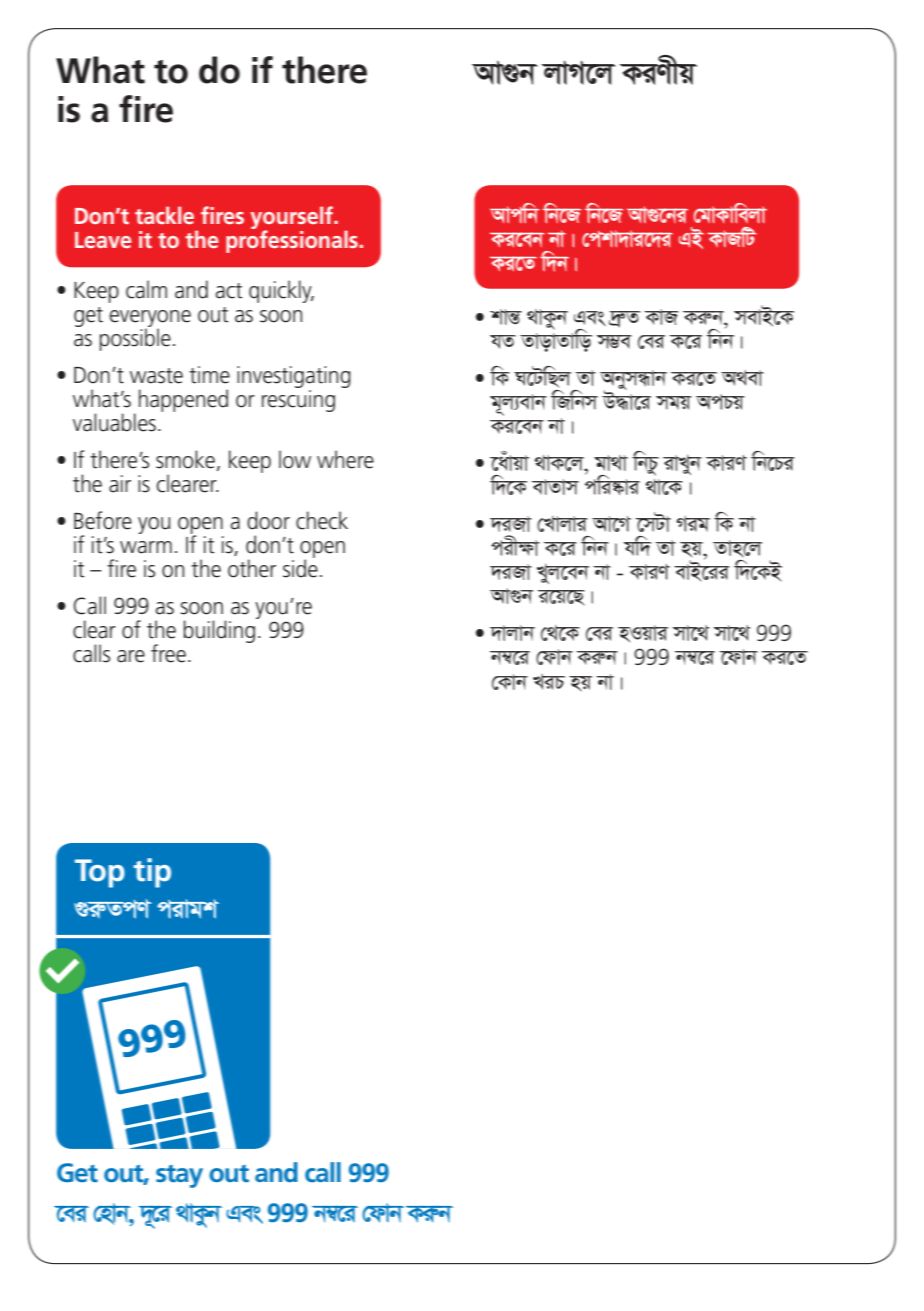 This screenshot has width=924, height=1311. I want to click on tackle, so click(164, 215).
